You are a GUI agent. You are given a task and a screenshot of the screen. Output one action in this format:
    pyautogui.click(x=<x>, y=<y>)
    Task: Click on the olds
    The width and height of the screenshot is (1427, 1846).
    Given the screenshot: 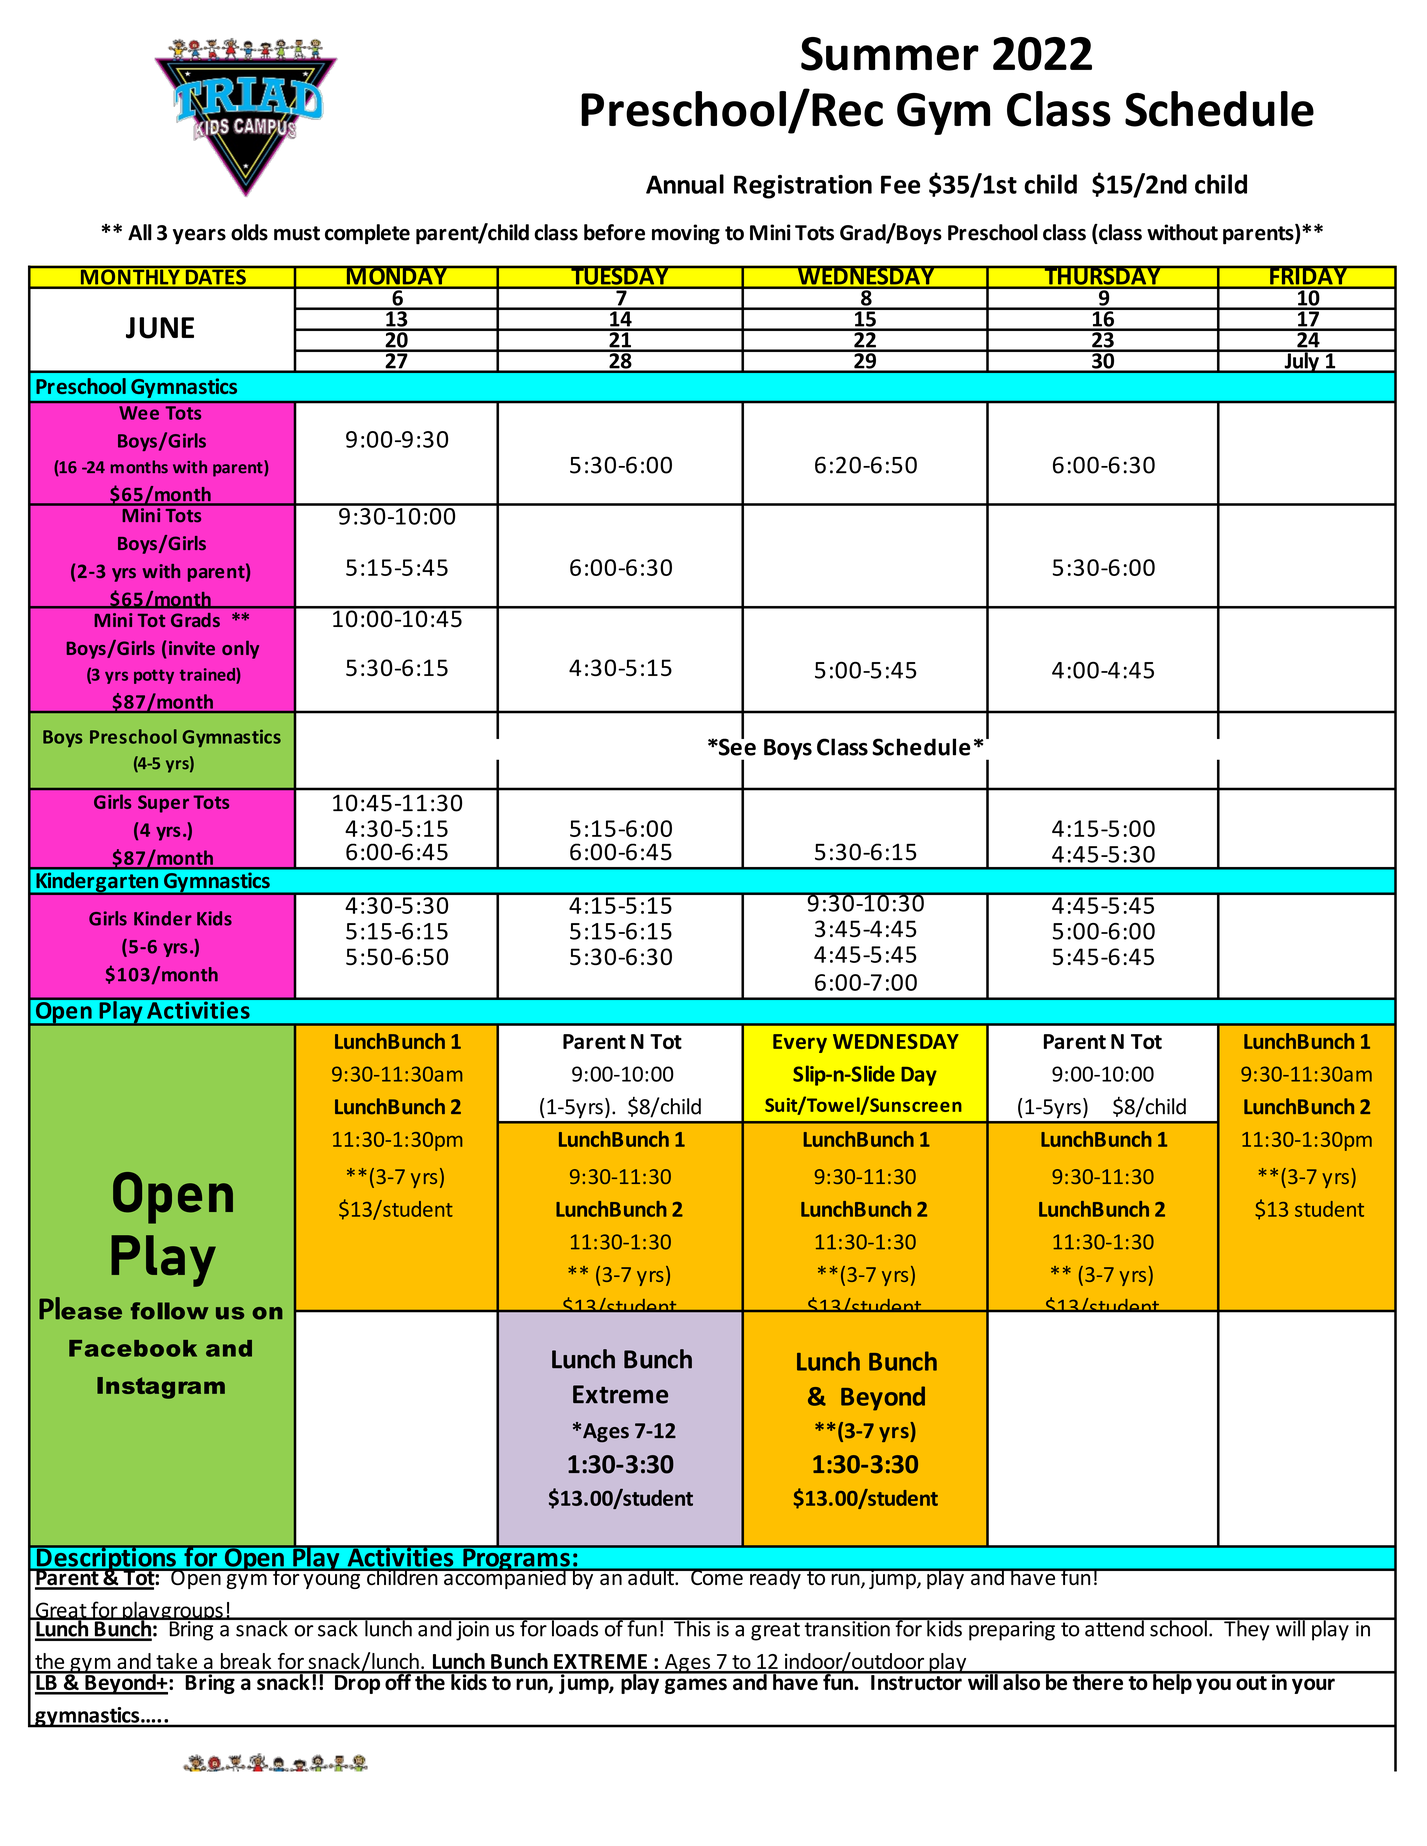 What is the action you would take?
    pyautogui.click(x=249, y=232)
